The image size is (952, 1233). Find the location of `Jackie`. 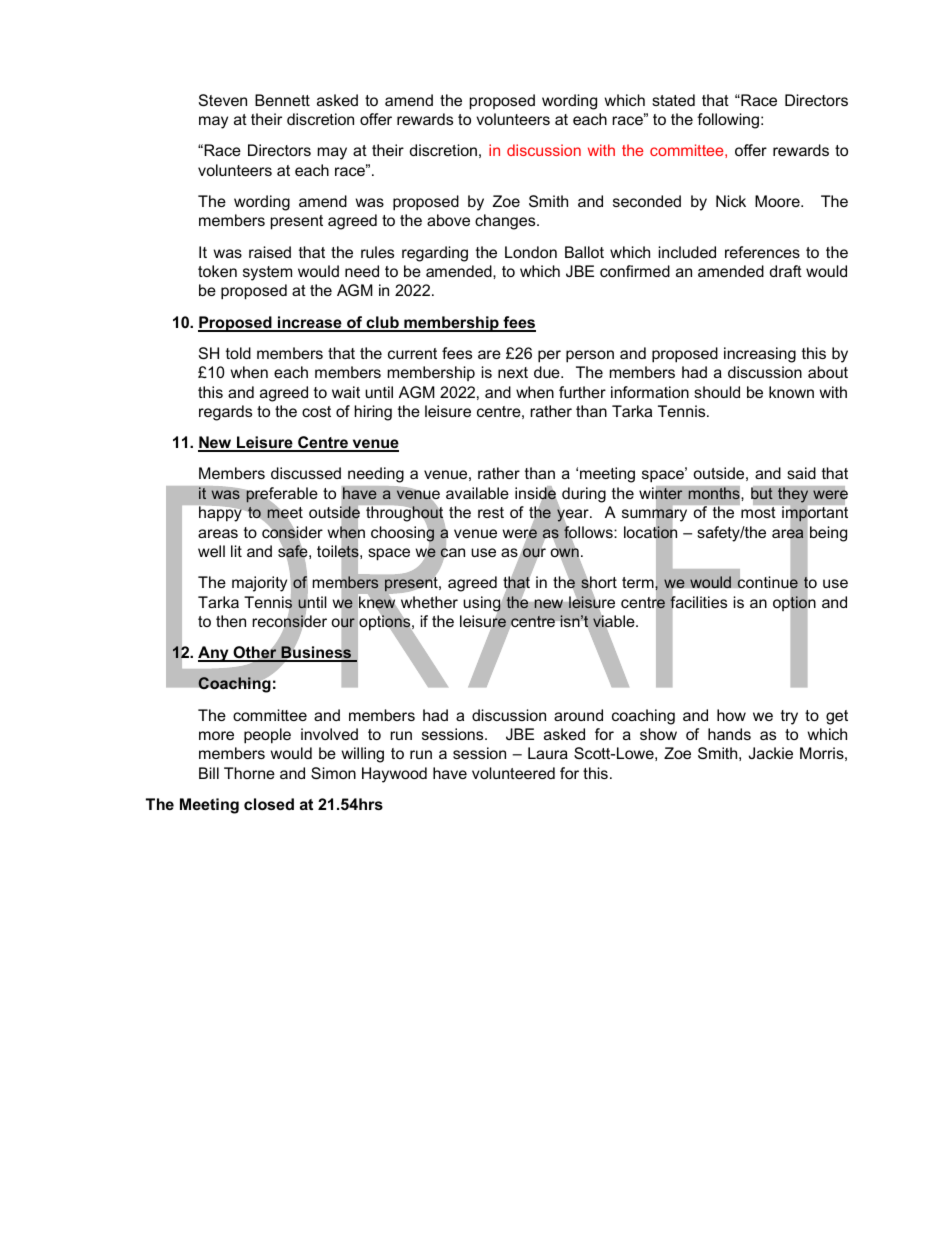

Jackie is located at coordinates (770, 753).
